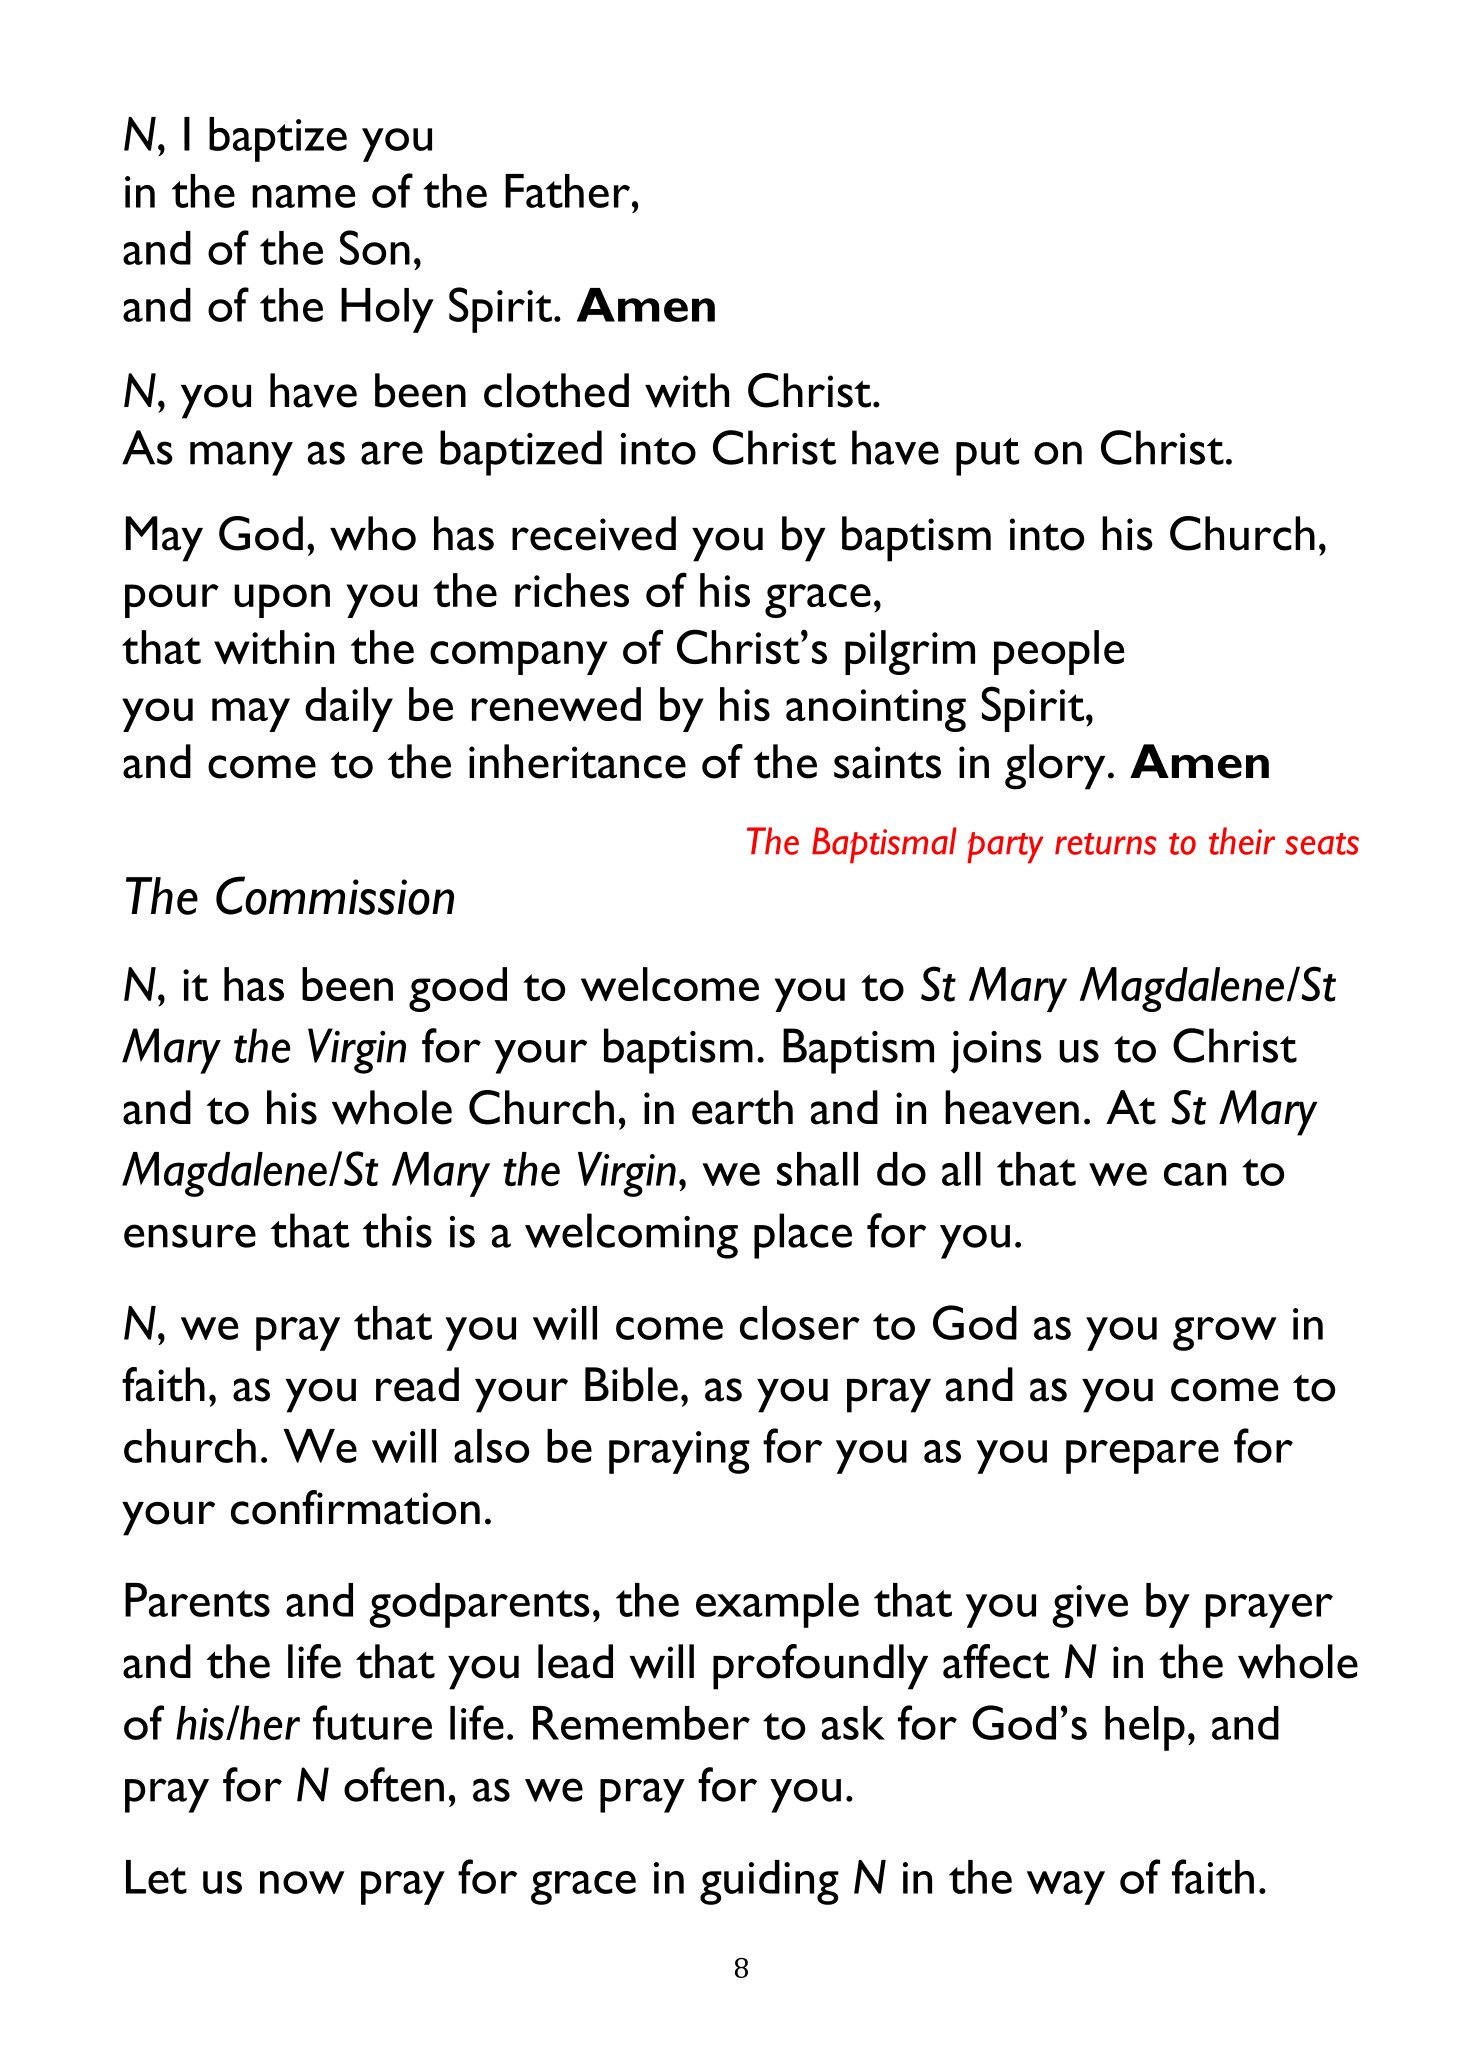 This document has width=1464, height=2071. Describe the element at coordinates (569, 191) in the document. I see `Father` at that location.
